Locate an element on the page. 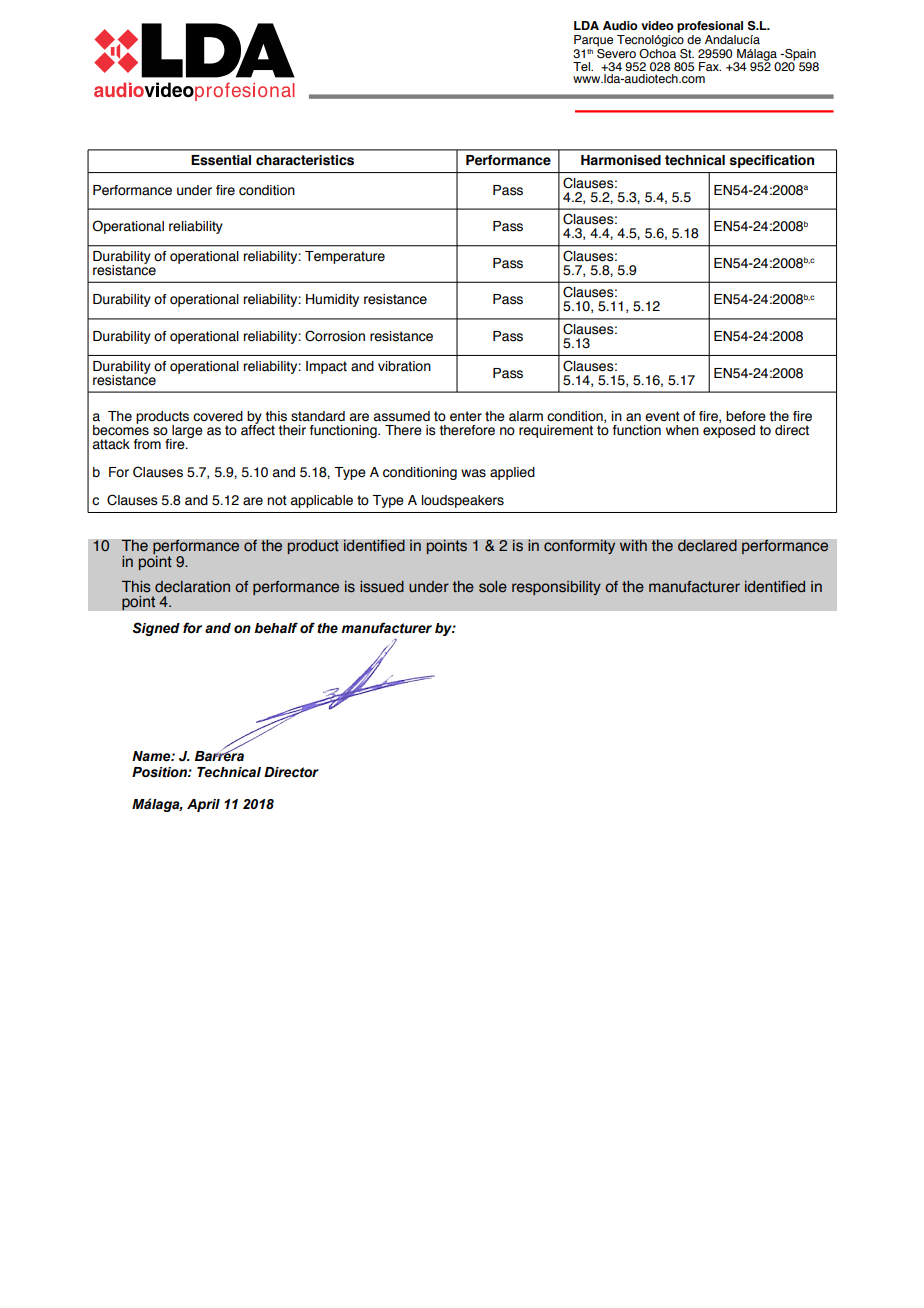  Tel is located at coordinates (582, 66).
